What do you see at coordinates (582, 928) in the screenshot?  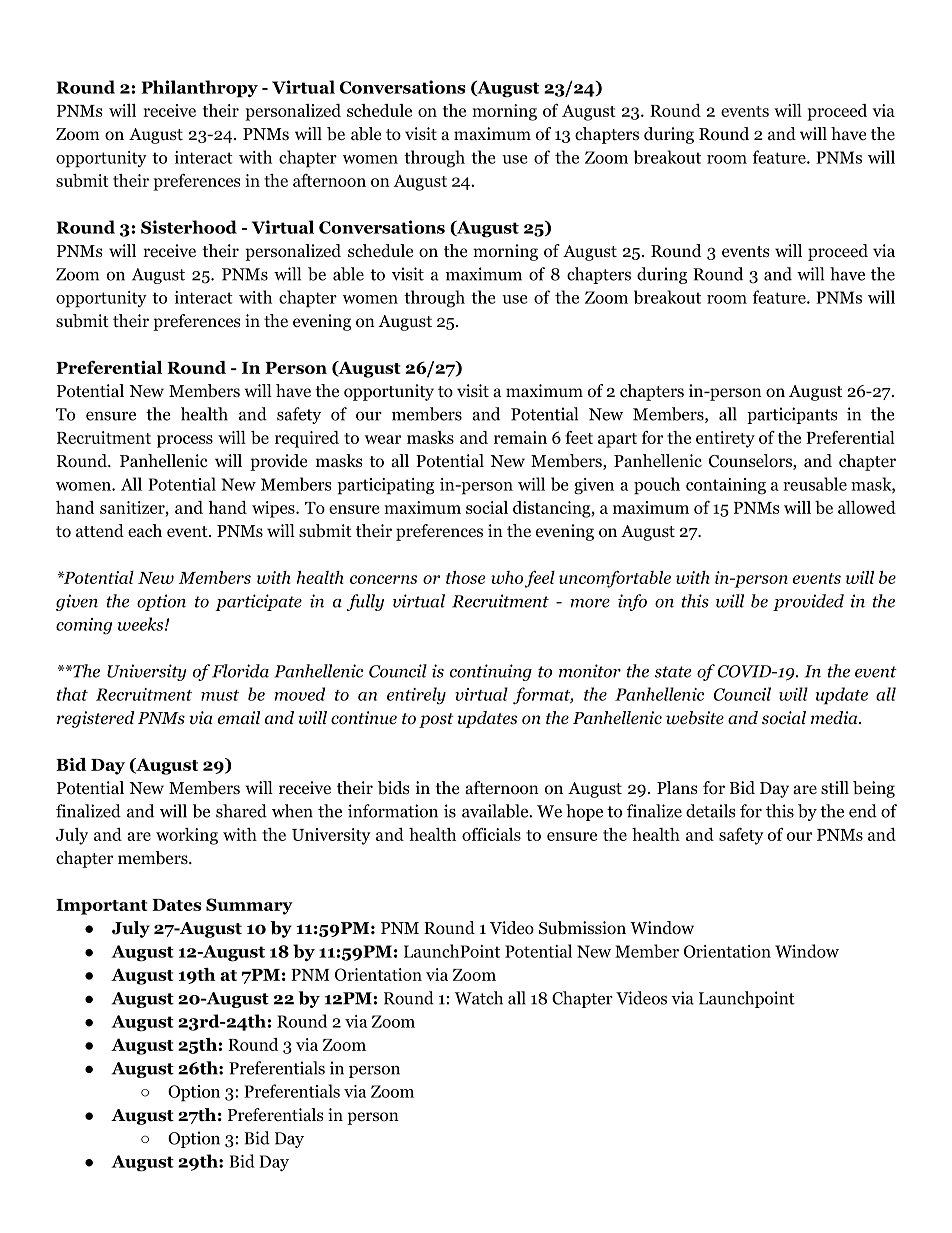 I see `Submission` at bounding box center [582, 928].
